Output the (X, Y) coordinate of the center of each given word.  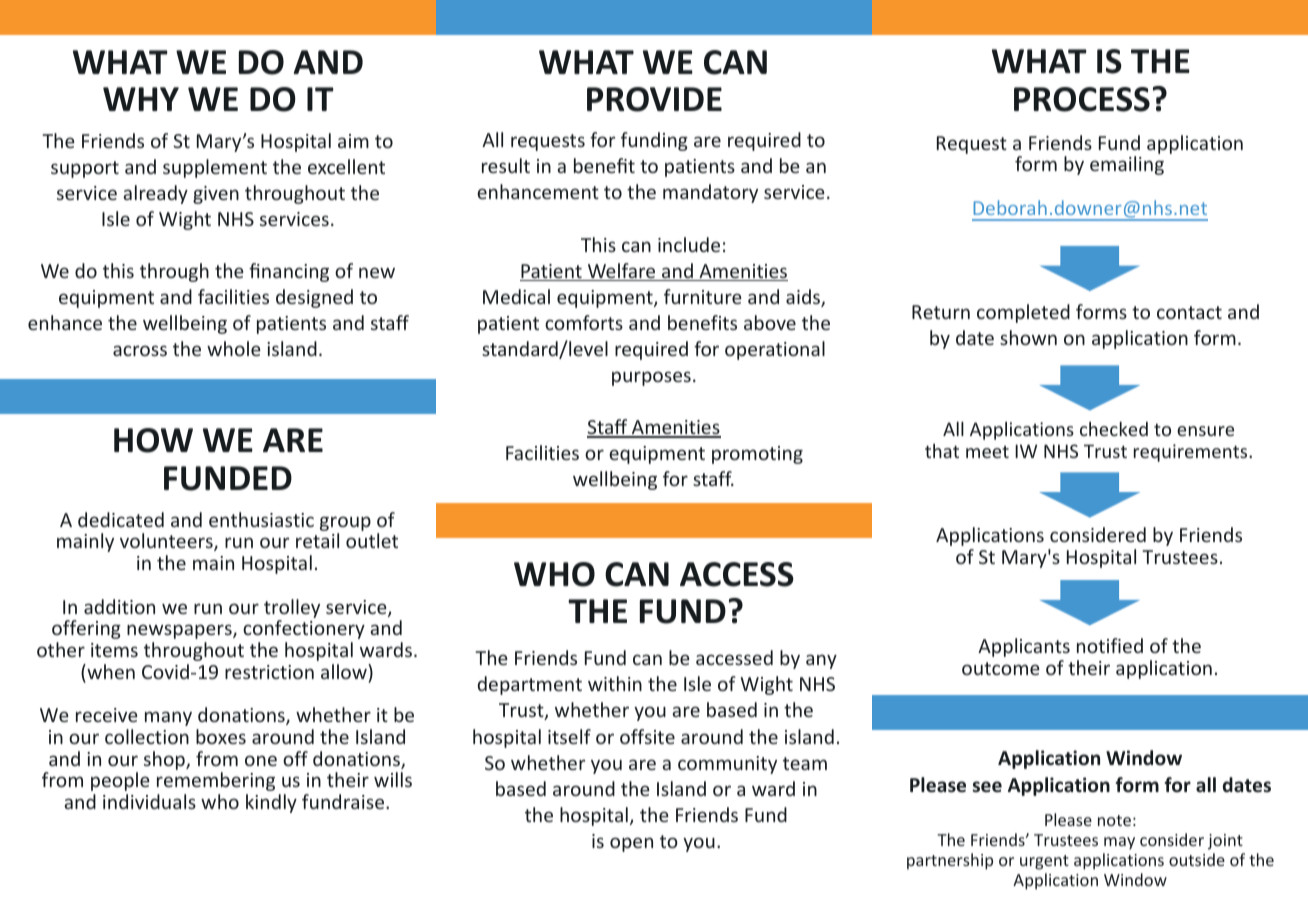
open (631, 844)
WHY (141, 99)
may (1119, 843)
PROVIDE (654, 99)
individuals (149, 801)
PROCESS (1082, 99)
